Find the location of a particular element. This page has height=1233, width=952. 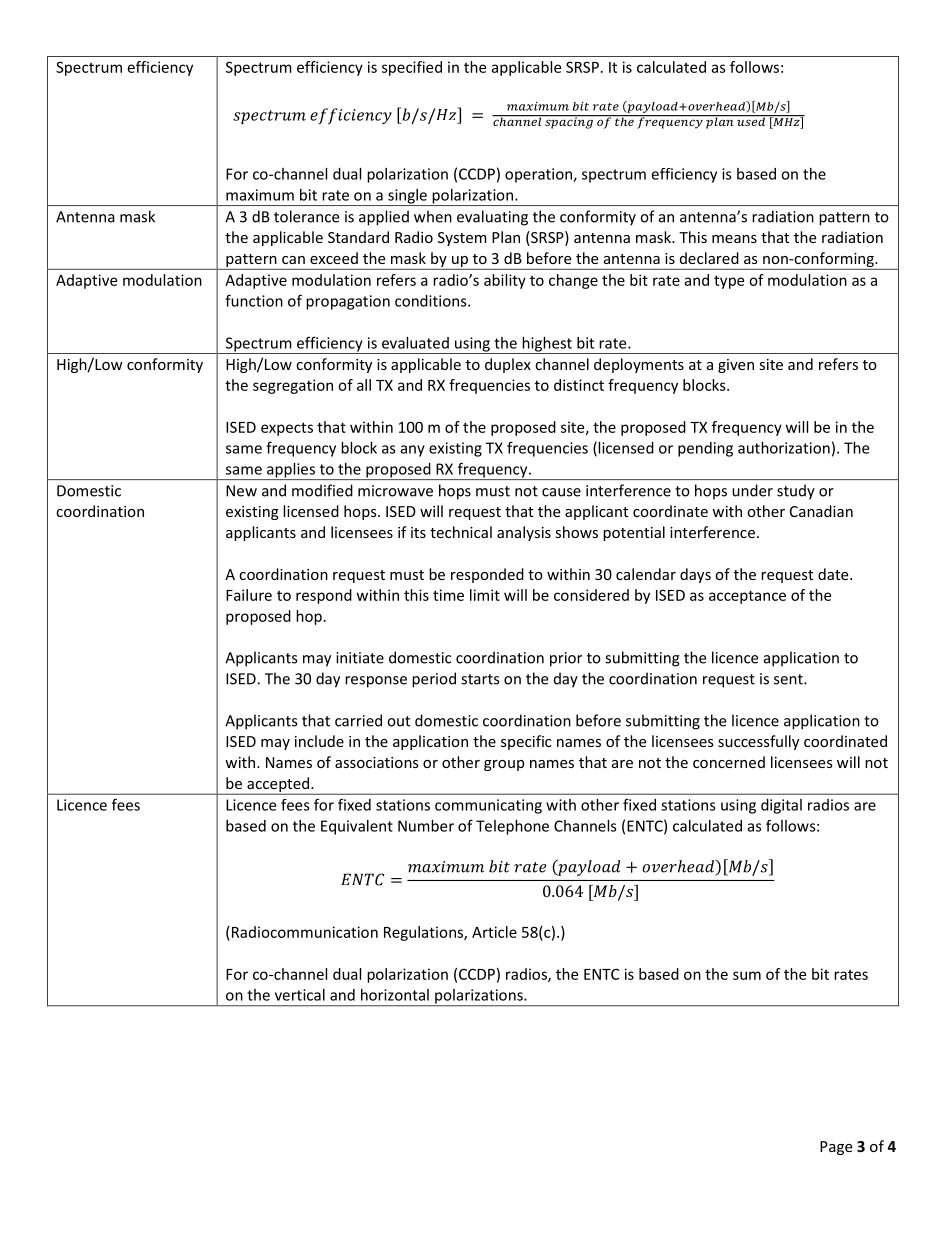

evaluating is located at coordinates (492, 218).
